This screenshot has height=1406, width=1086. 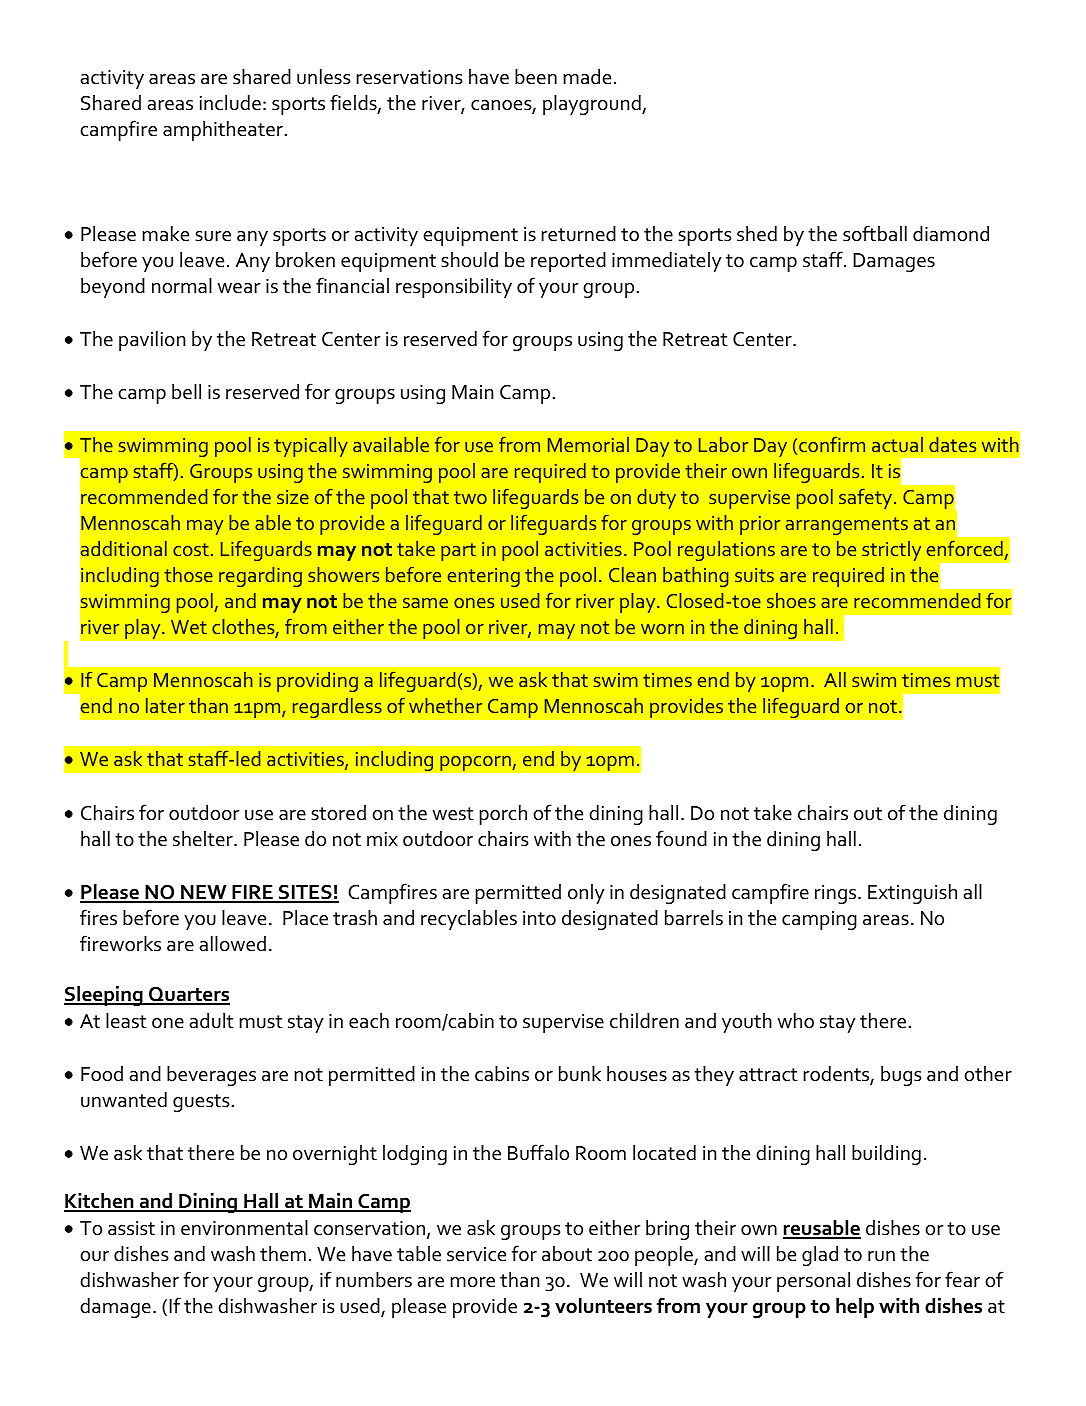 I want to click on shoes, so click(x=791, y=600).
